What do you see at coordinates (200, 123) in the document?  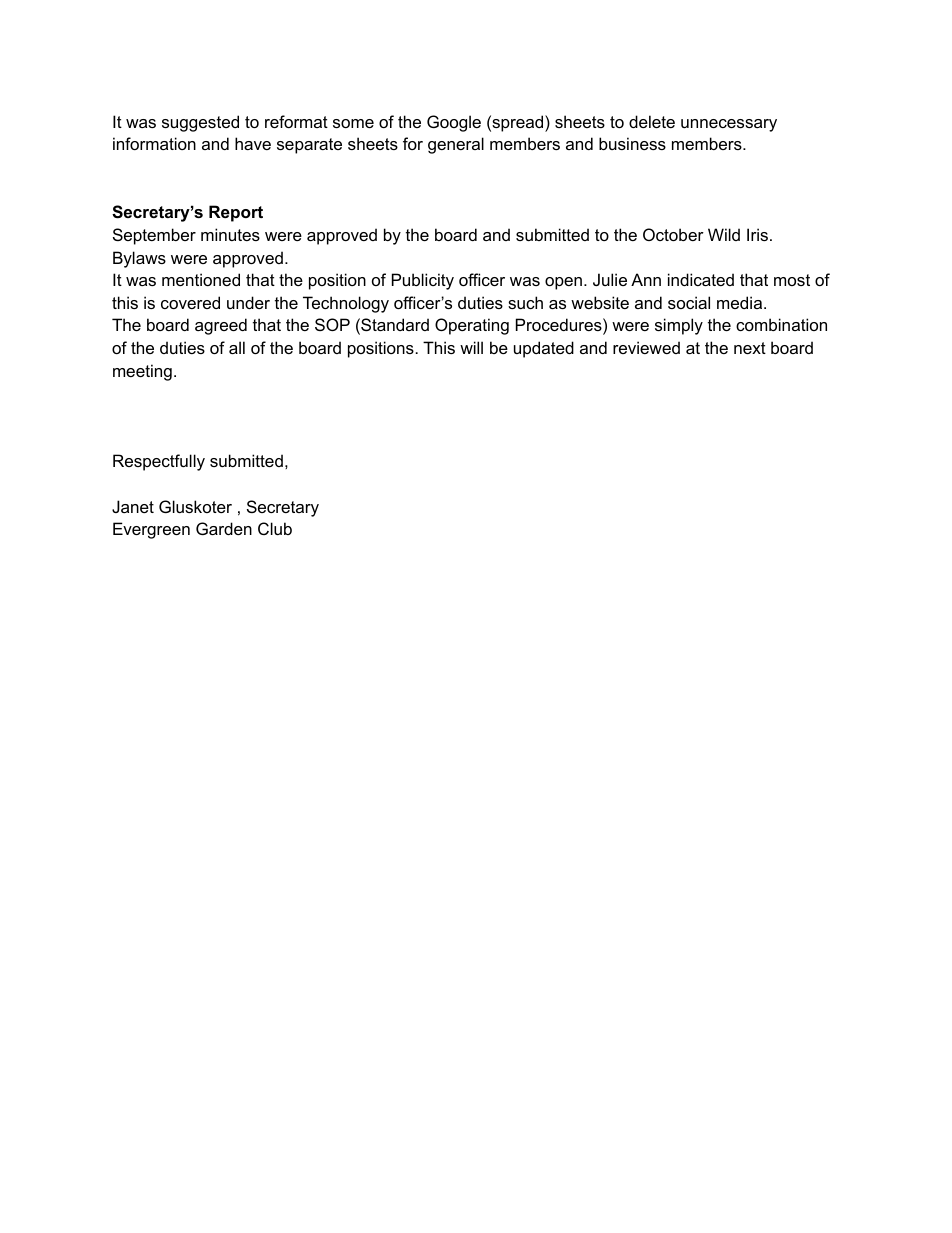 I see `suggested` at bounding box center [200, 123].
